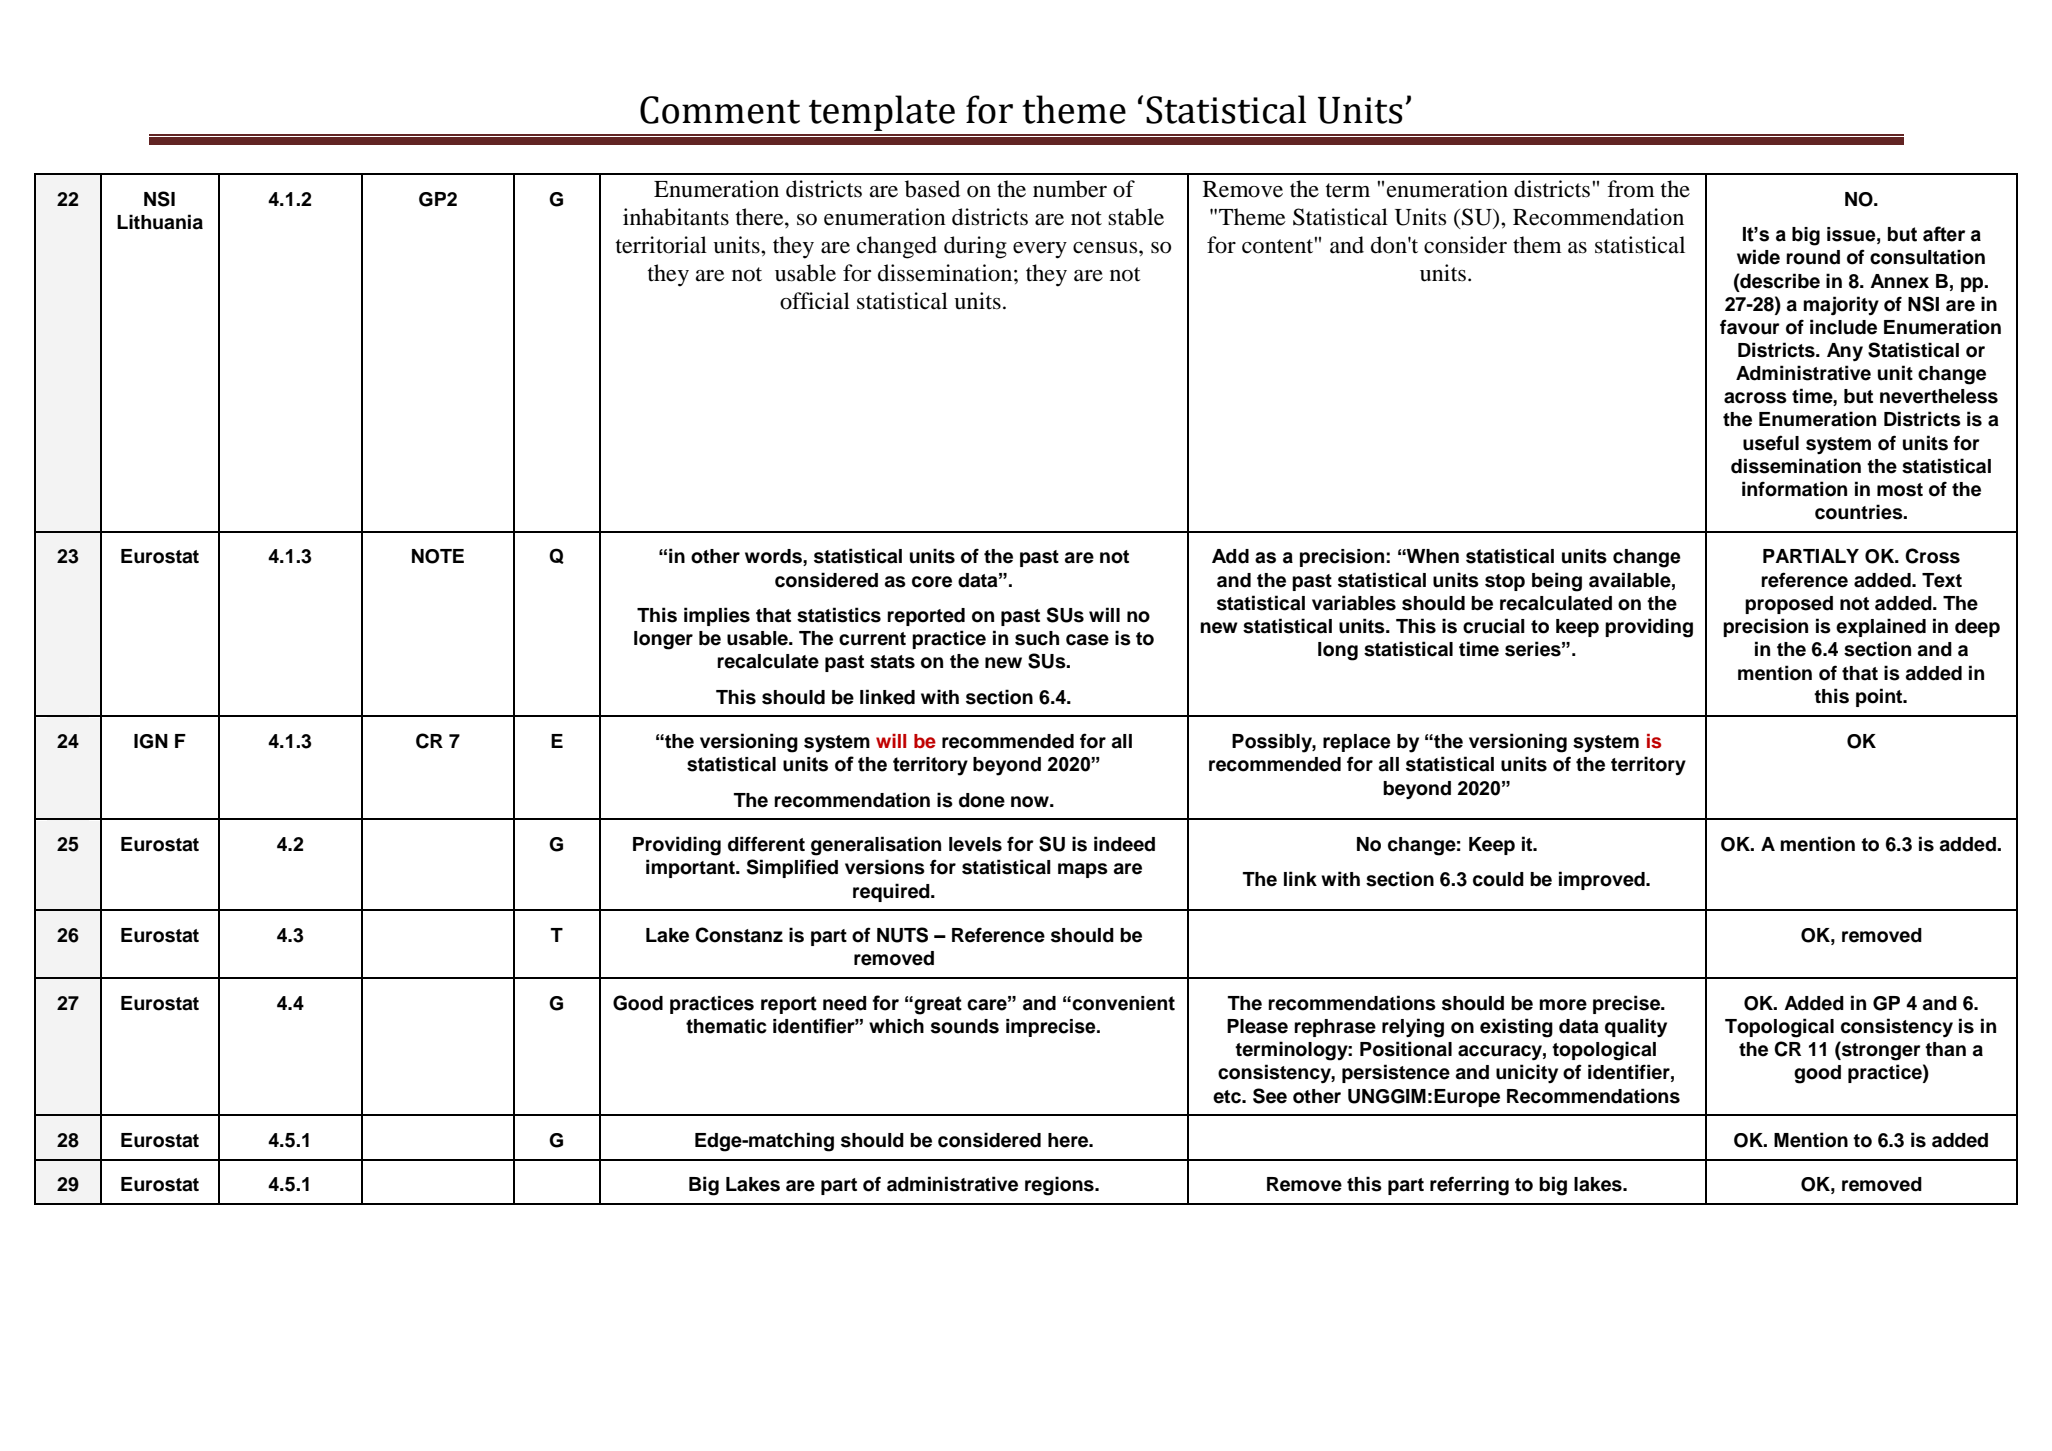  Describe the element at coordinates (1881, 627) in the screenshot. I see `explained` at that location.
